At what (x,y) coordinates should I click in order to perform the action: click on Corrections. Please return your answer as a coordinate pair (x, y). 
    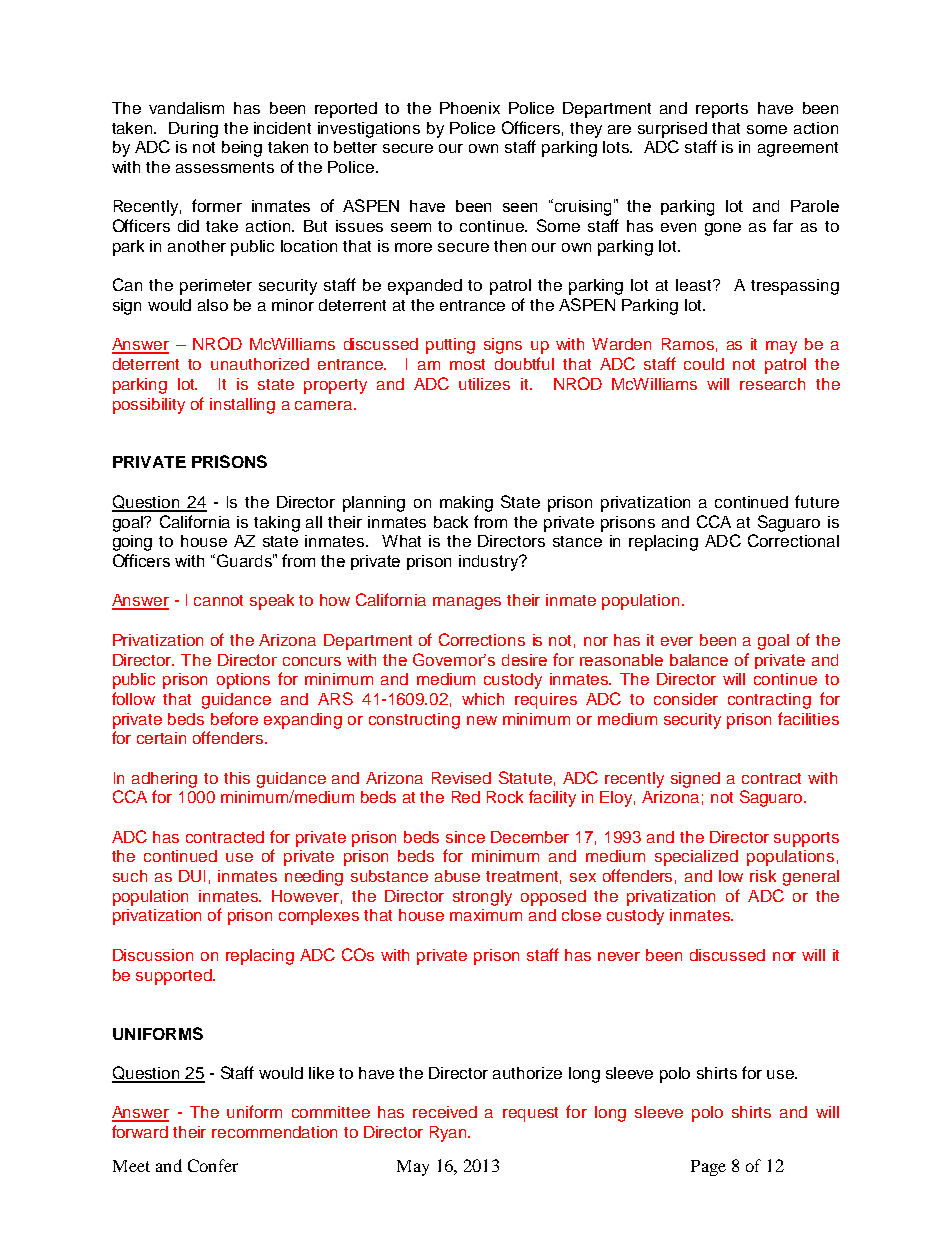
    Looking at the image, I should click on (482, 639).
